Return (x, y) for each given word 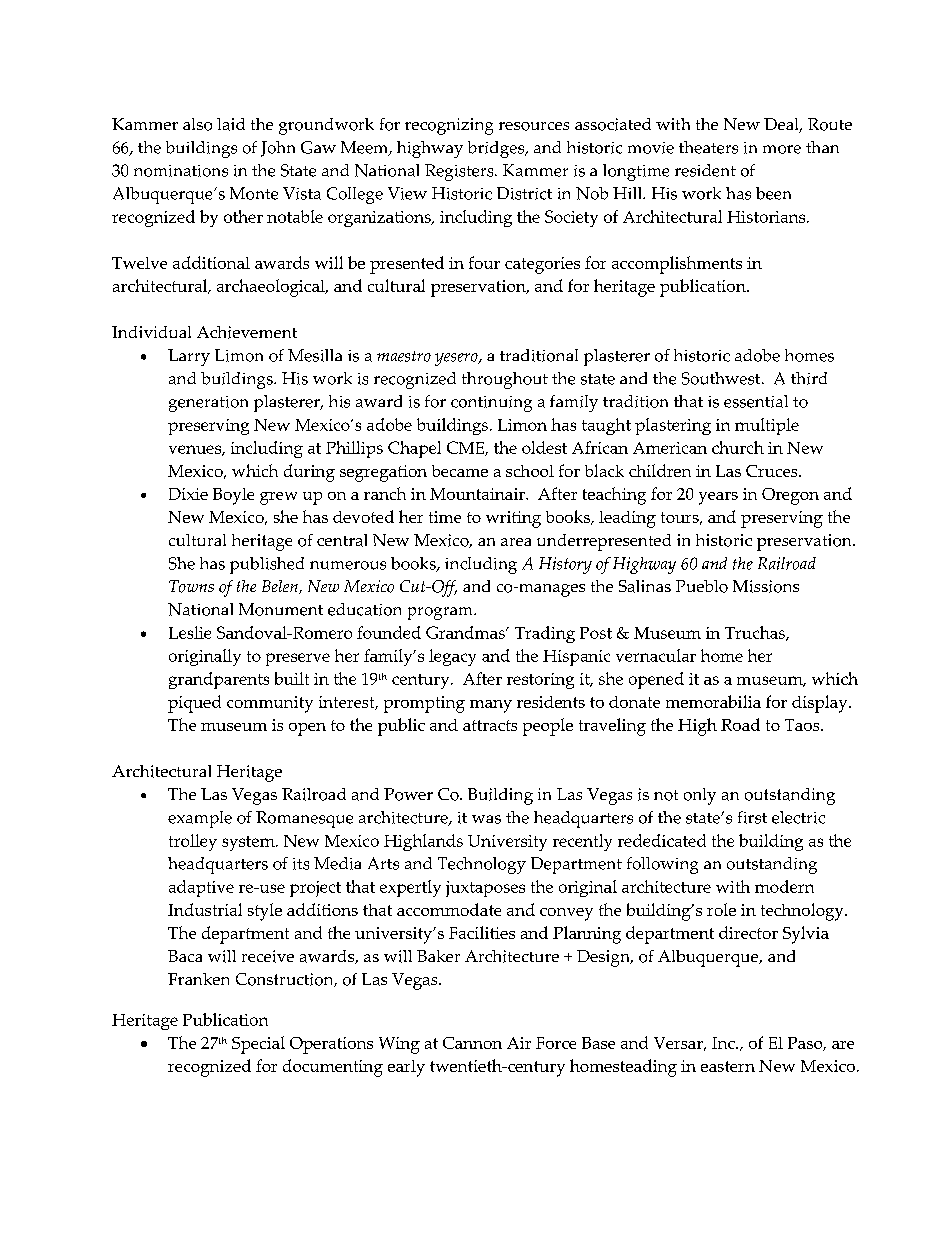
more (782, 149)
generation (208, 404)
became (460, 471)
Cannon (472, 1043)
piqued (194, 704)
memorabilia (713, 701)
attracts (490, 725)
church (738, 447)
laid (231, 124)
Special (258, 1045)
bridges (497, 149)
